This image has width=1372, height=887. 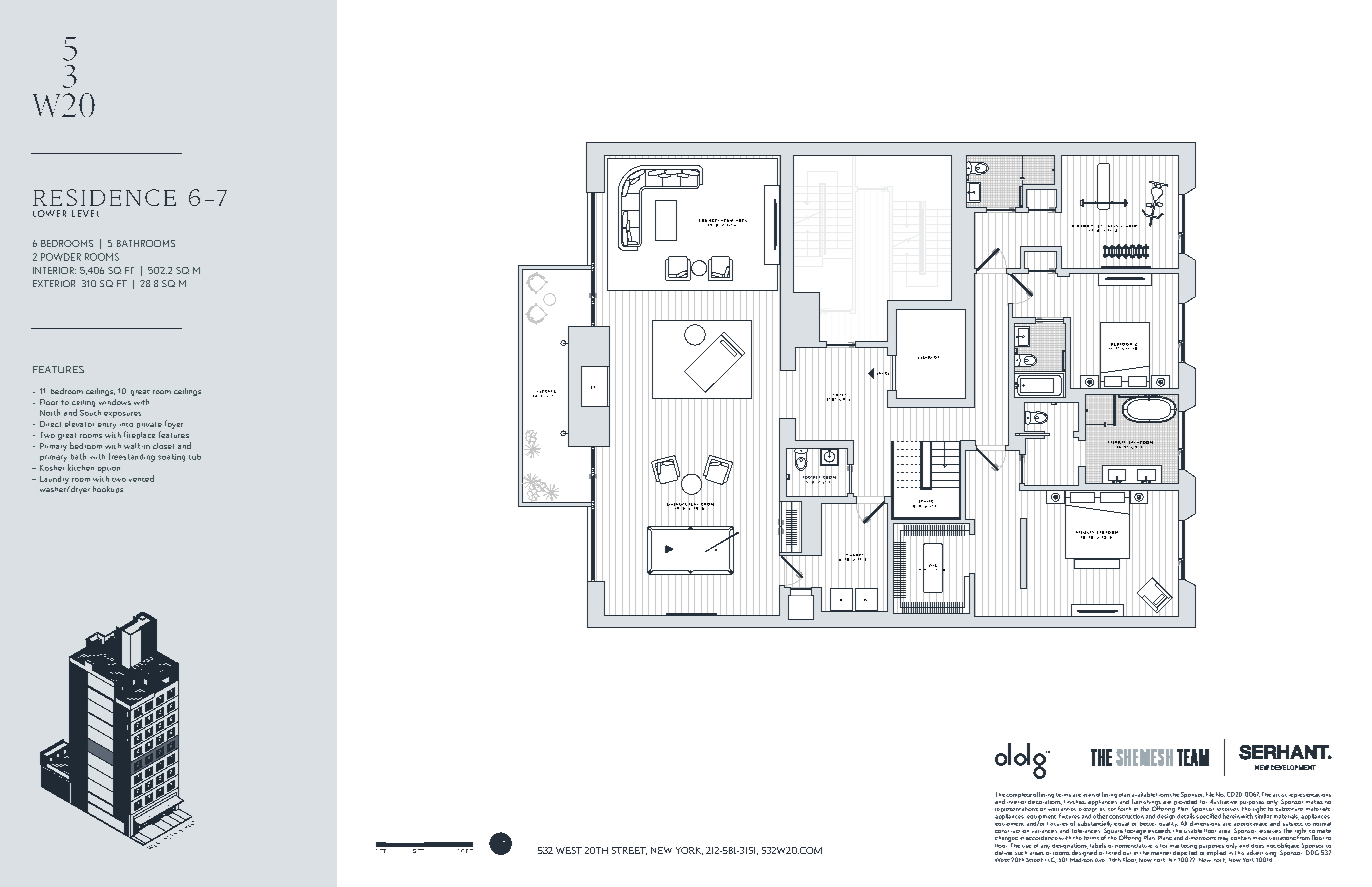 I want to click on STAIRS, so click(x=926, y=501).
